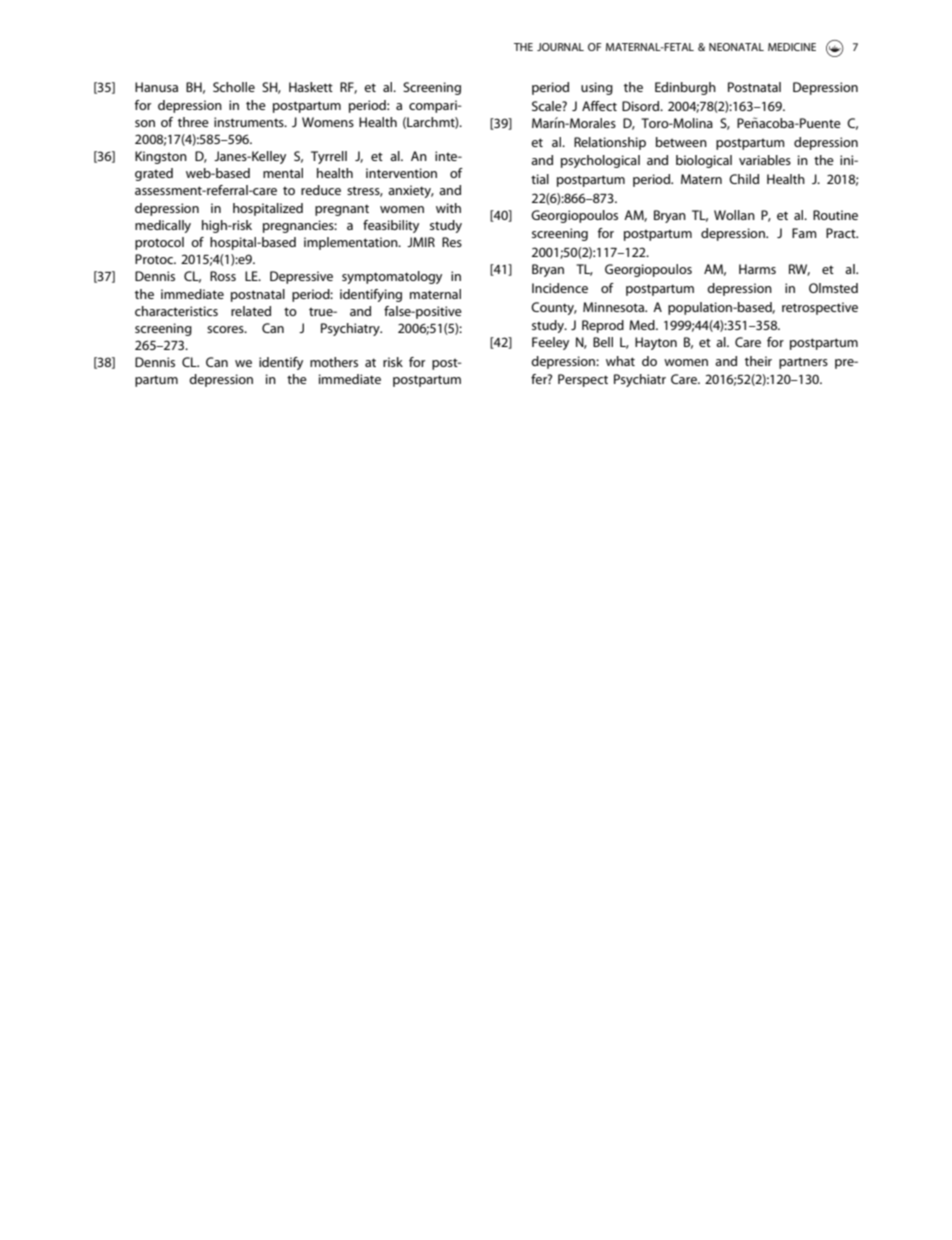 The image size is (952, 1240). What do you see at coordinates (161, 157) in the screenshot?
I see `Kingston` at bounding box center [161, 157].
